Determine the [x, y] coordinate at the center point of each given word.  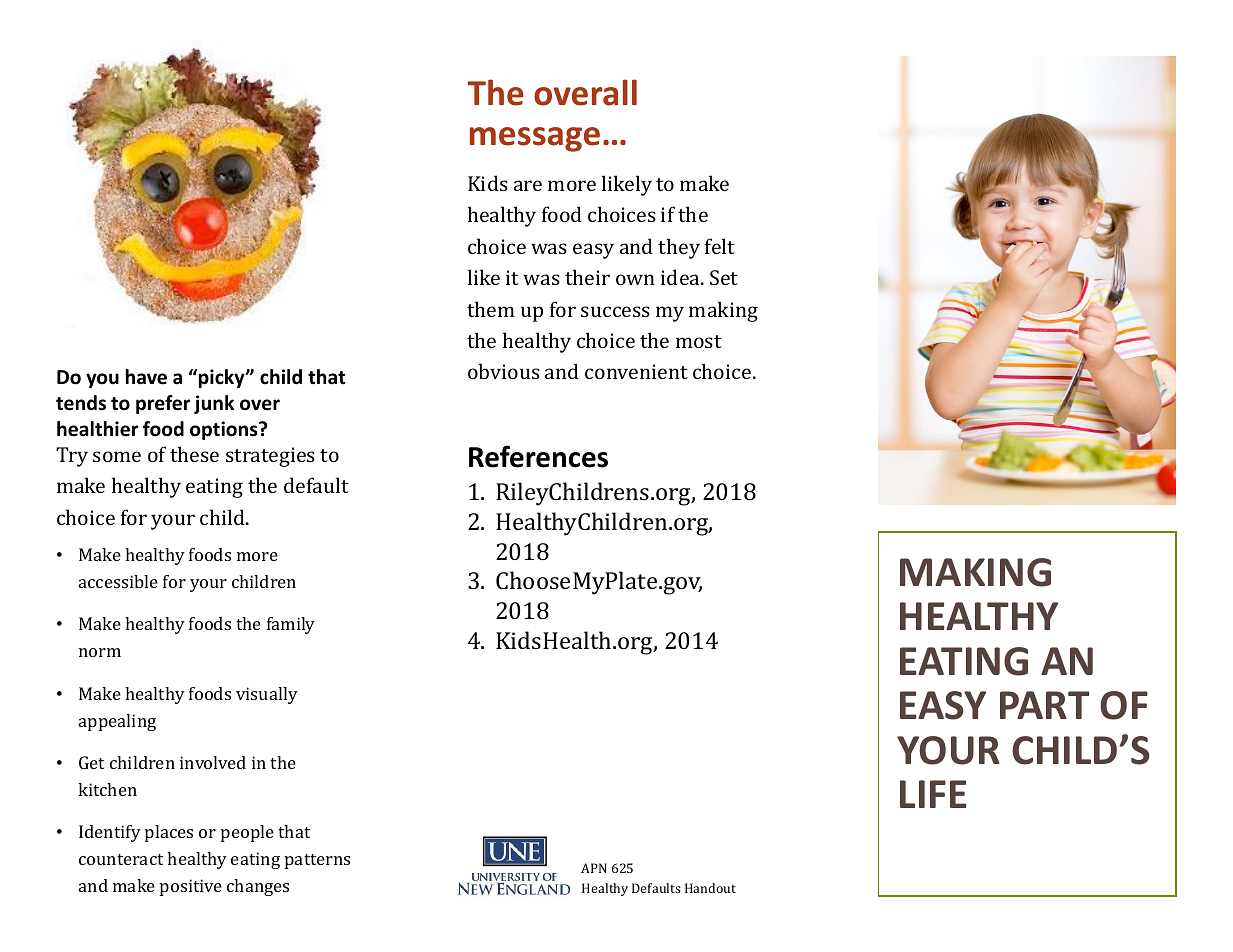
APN [594, 868]
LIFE [933, 794]
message [535, 139]
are [528, 185]
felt [720, 246]
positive [191, 887]
